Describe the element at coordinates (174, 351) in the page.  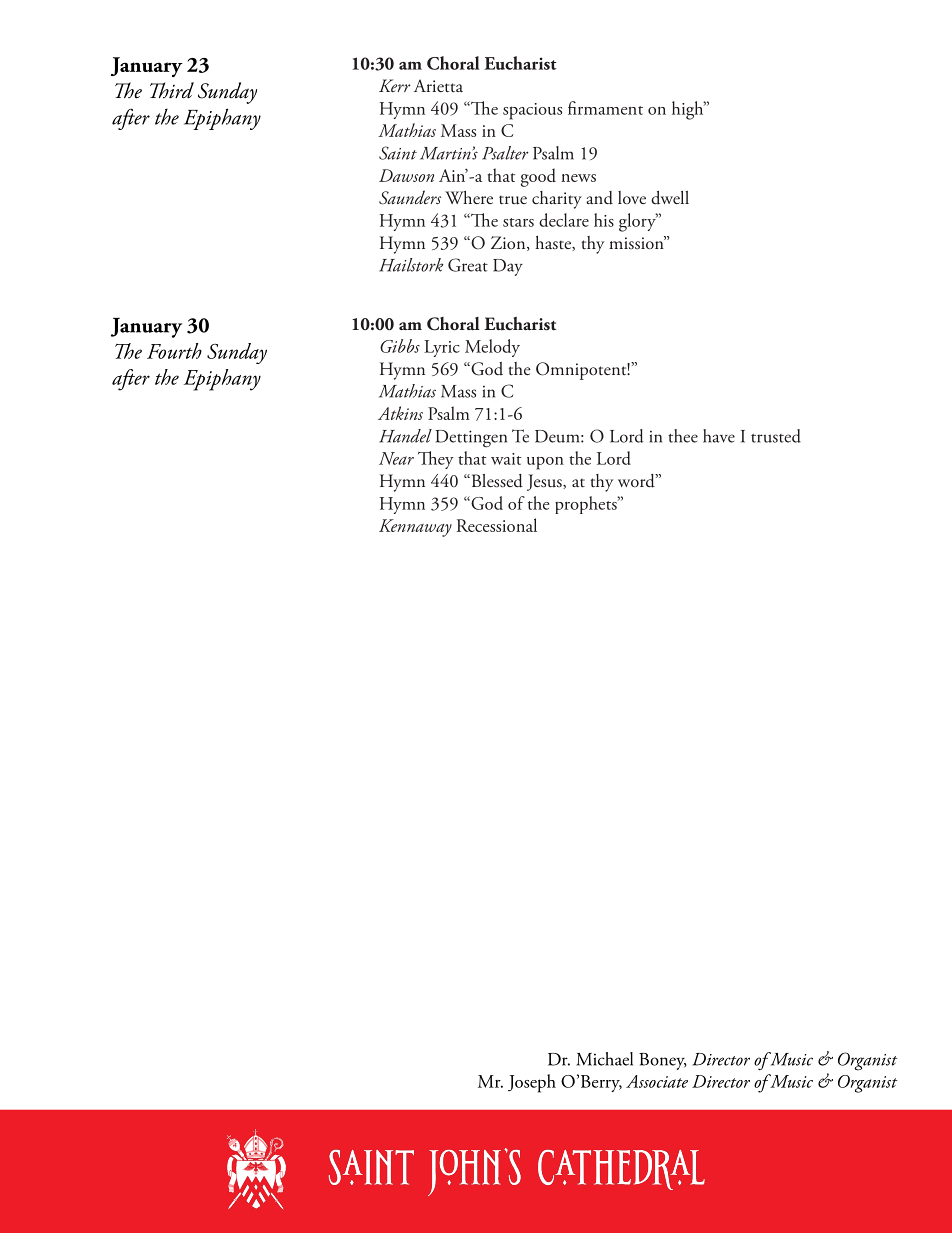
I see `Fourth` at that location.
